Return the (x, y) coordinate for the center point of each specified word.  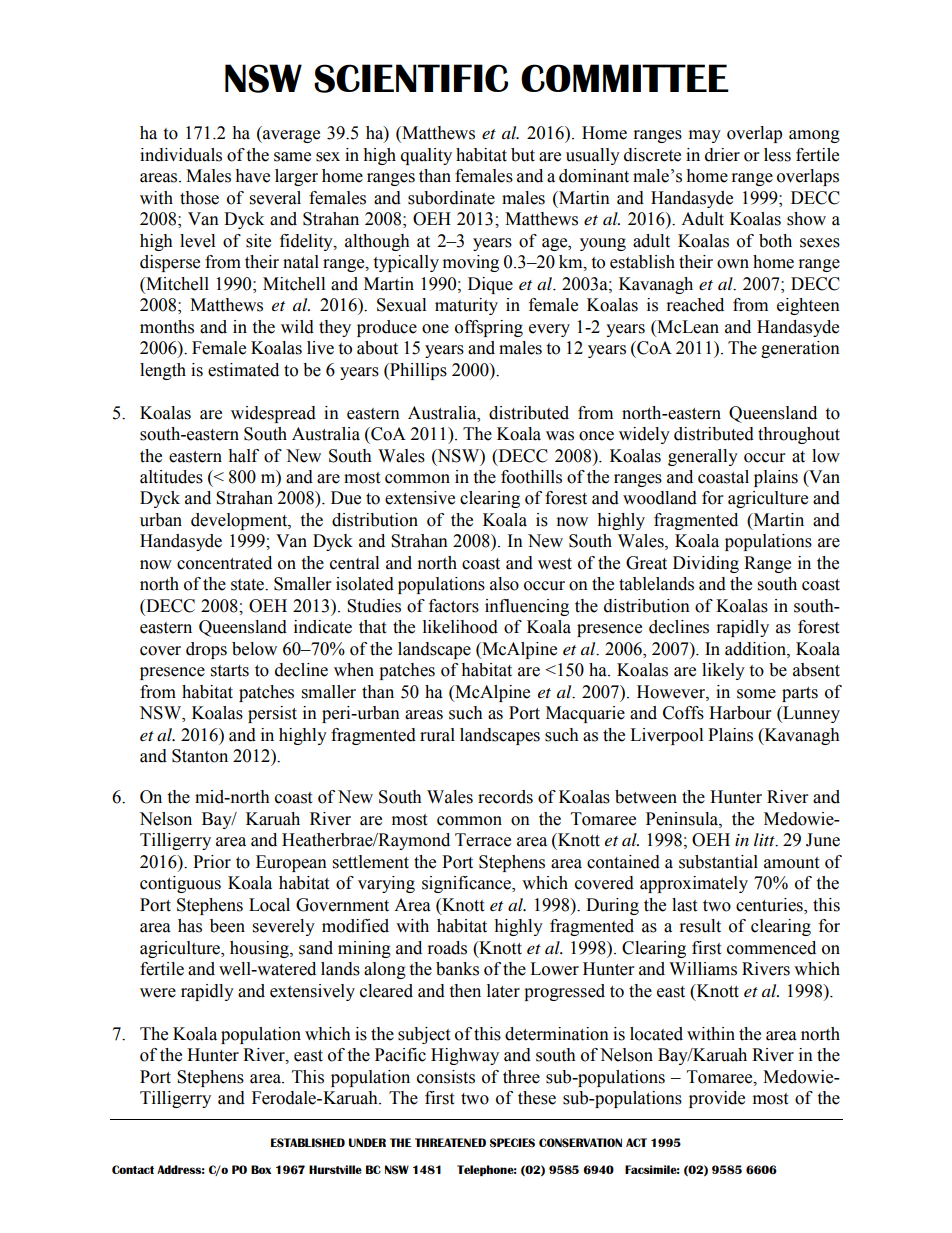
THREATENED (450, 1142)
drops (206, 650)
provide (717, 1099)
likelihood (460, 627)
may (705, 136)
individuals (181, 155)
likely (723, 671)
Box (261, 1169)
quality (426, 156)
